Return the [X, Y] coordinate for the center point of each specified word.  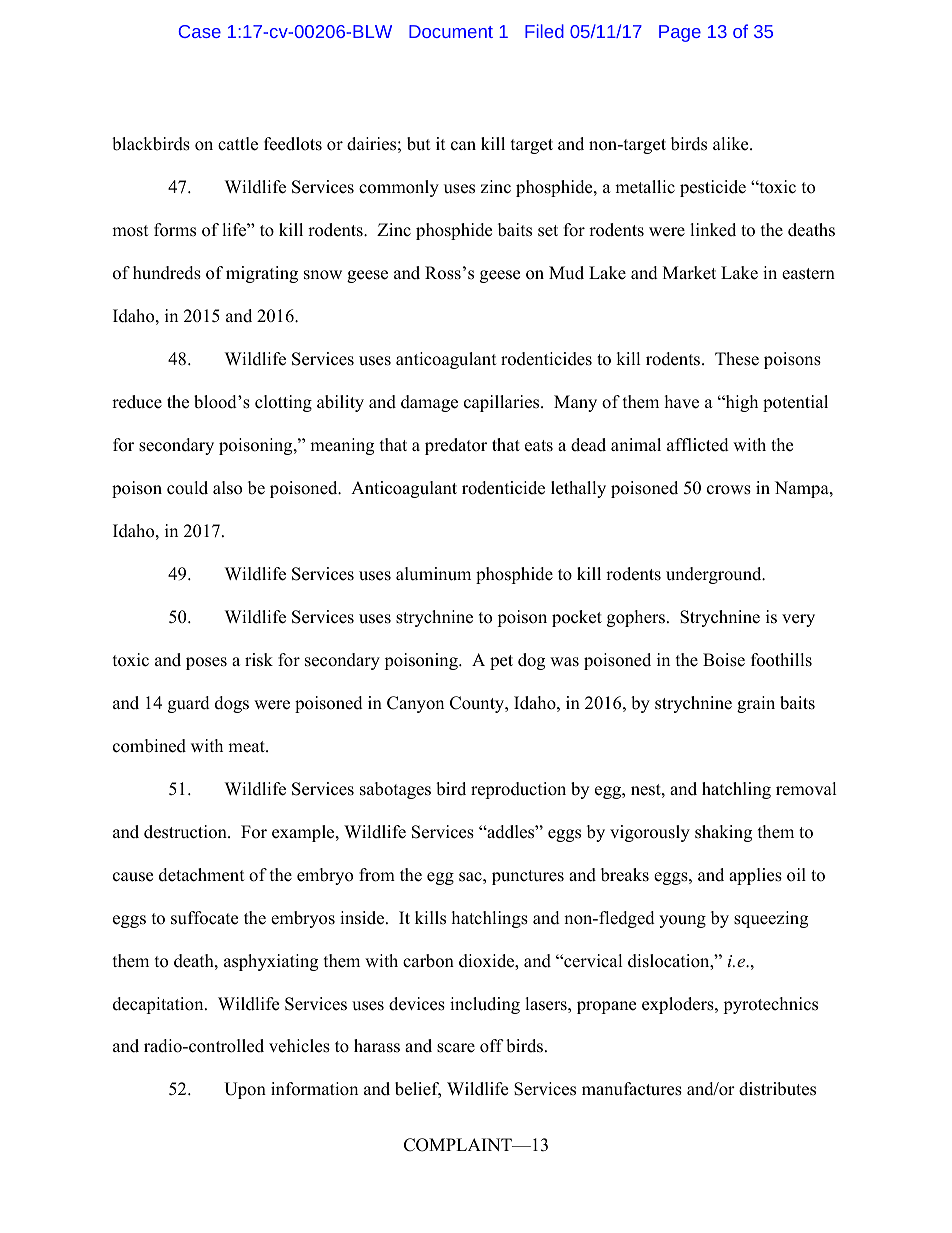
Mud [566, 273]
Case [200, 31]
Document [451, 31]
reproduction [518, 790]
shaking [723, 833]
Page [680, 33]
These [737, 359]
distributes [777, 1089]
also [227, 488]
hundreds [167, 273]
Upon [245, 1090]
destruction [186, 832]
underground [715, 575]
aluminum [433, 574]
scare [456, 1048]
